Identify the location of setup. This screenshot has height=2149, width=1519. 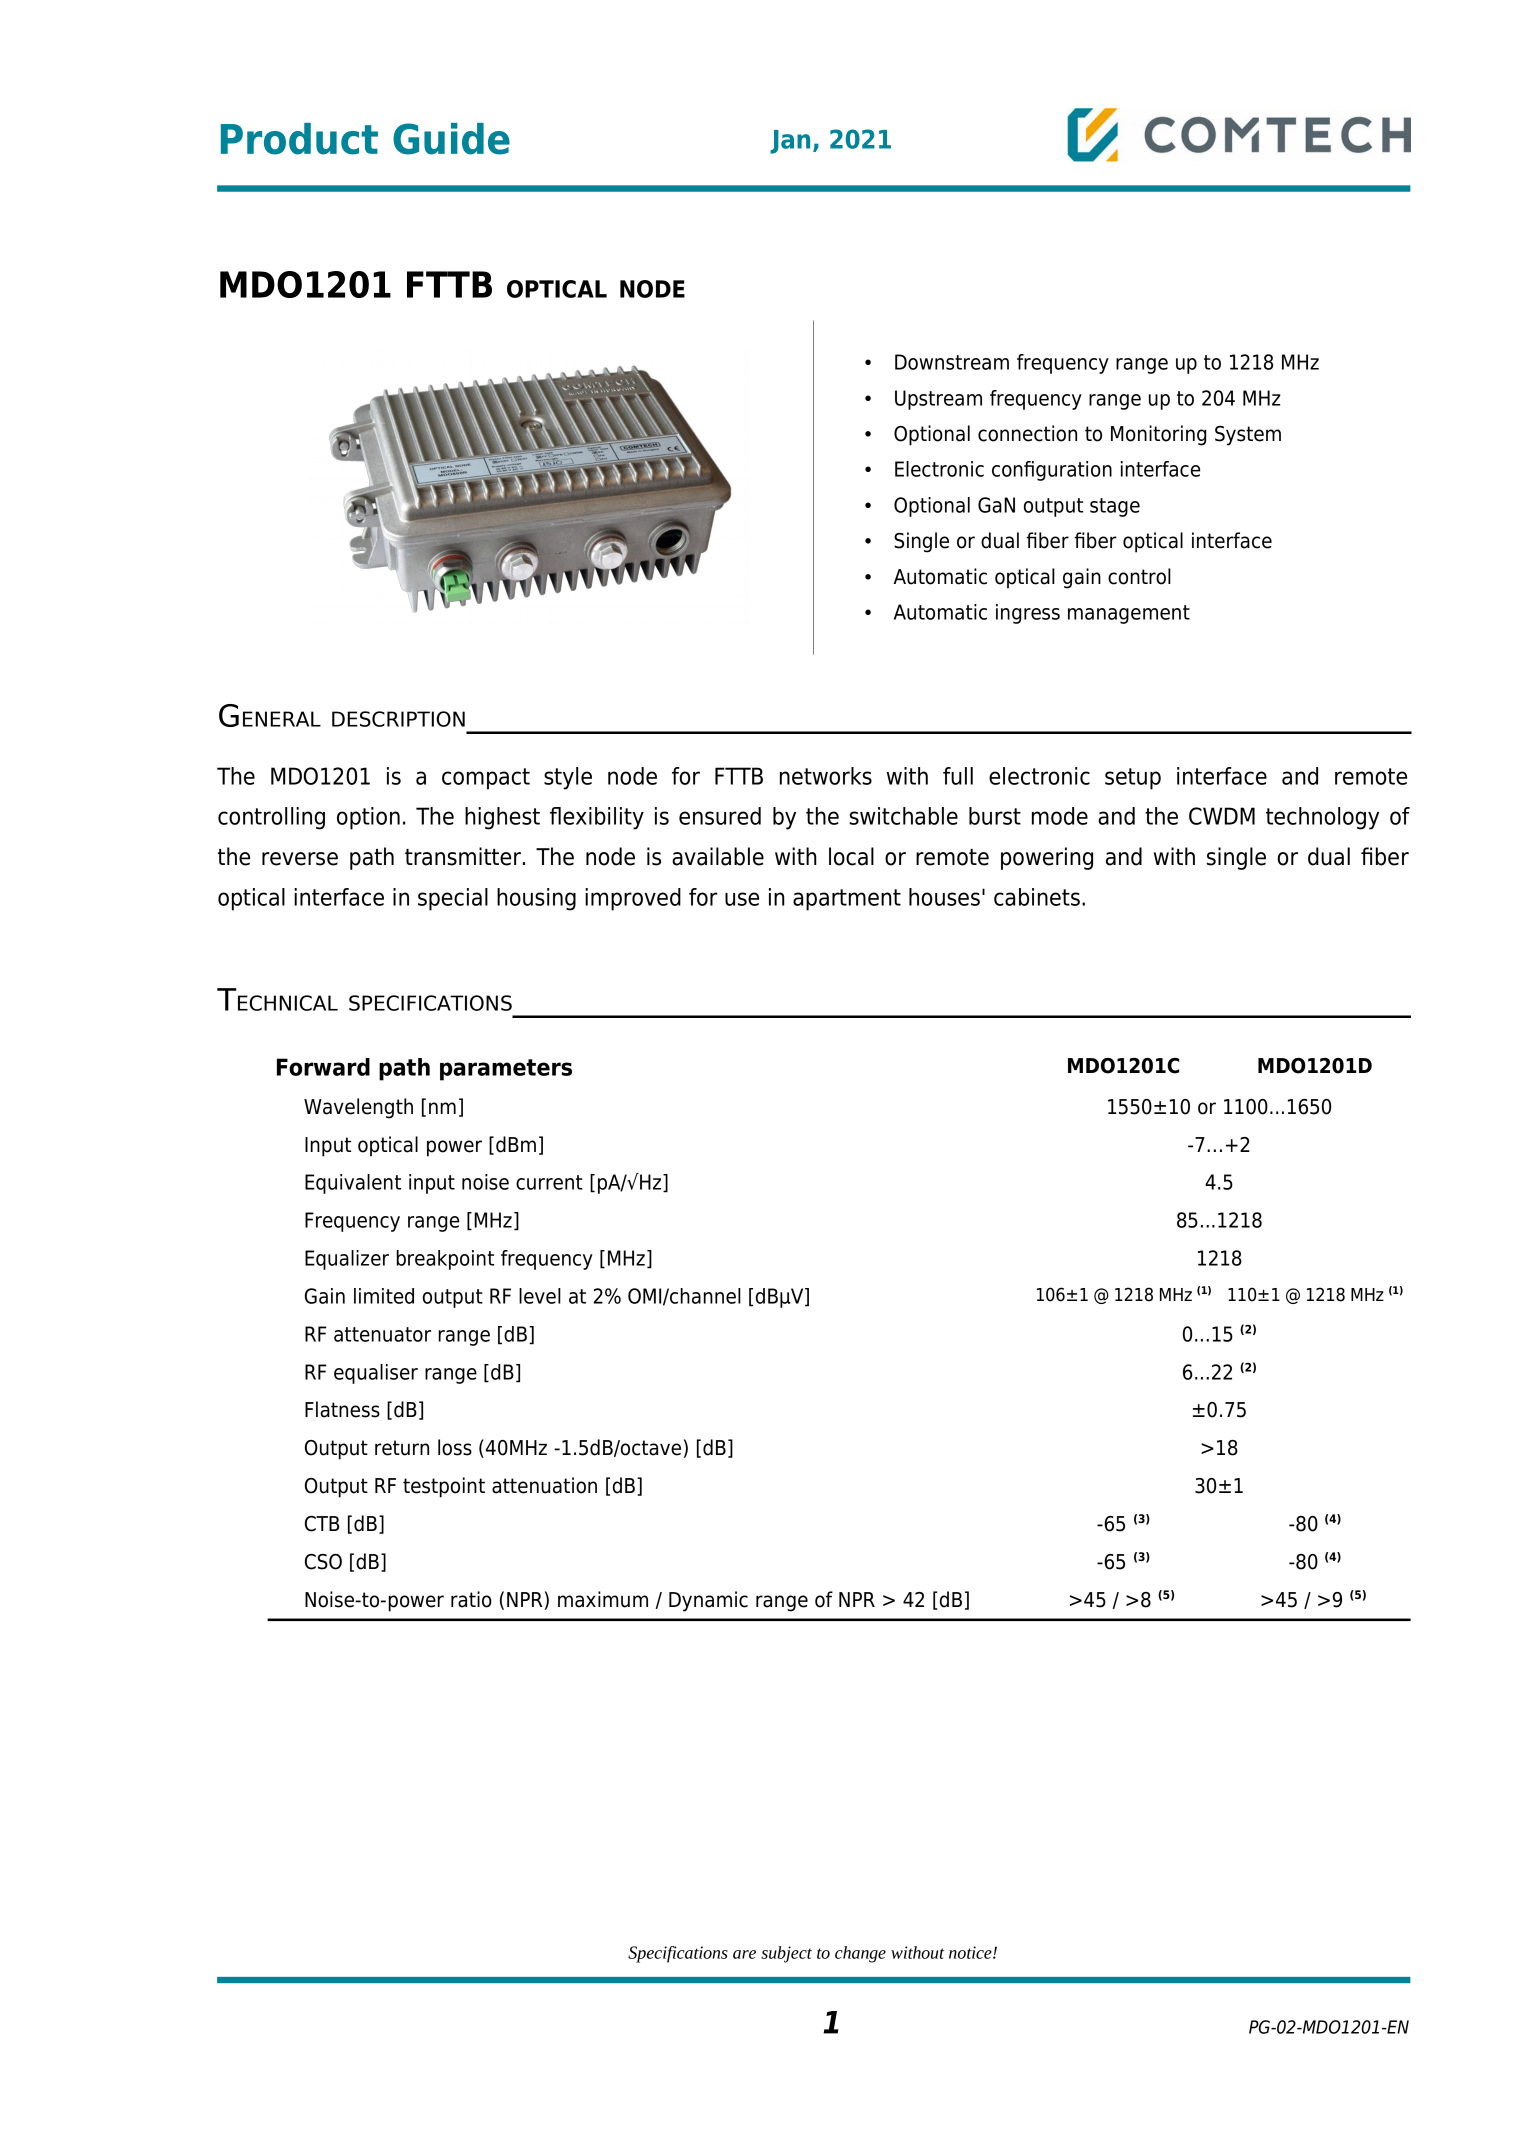
(1133, 779).
